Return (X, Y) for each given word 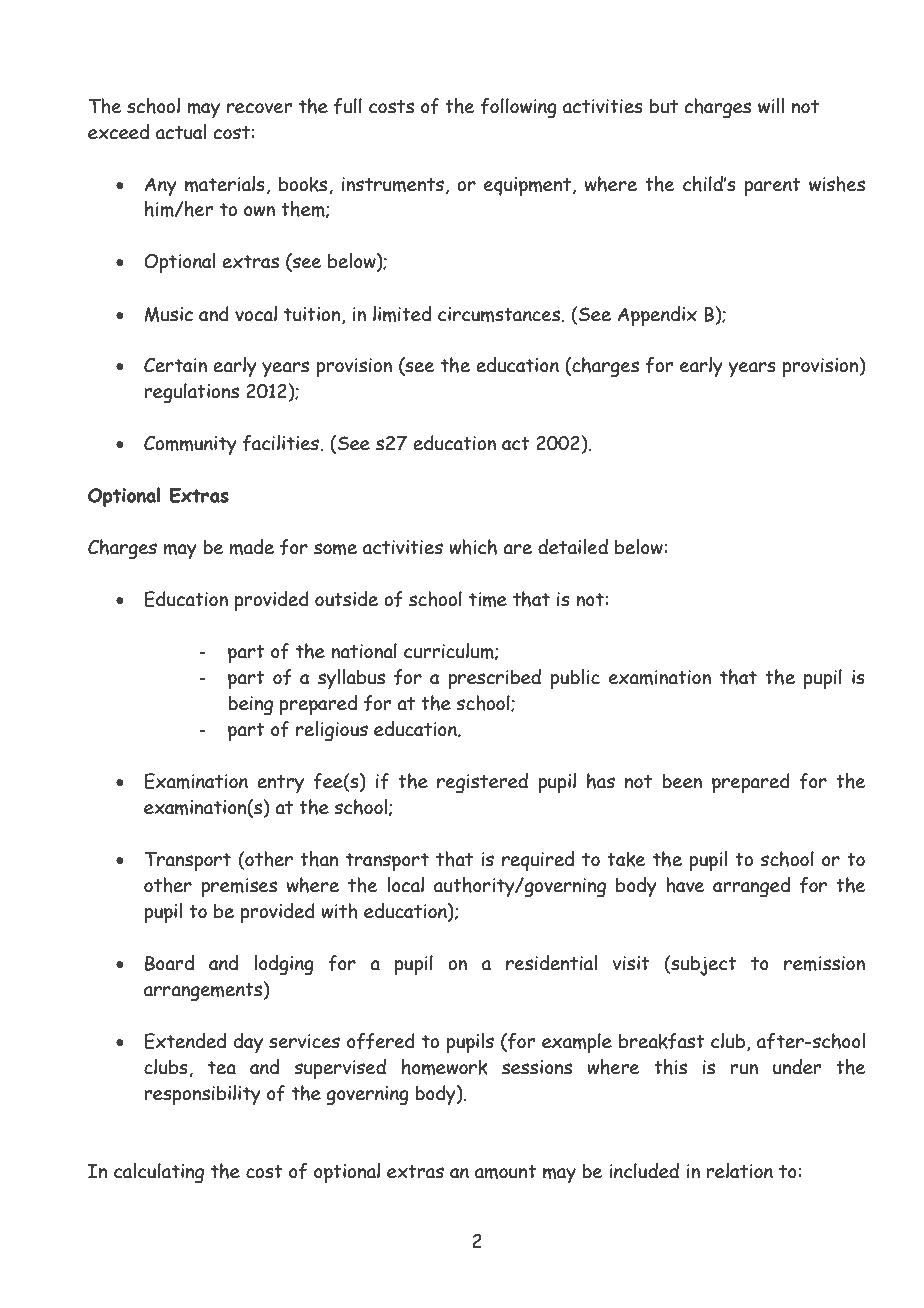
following (519, 108)
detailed (573, 547)
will (771, 106)
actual (181, 132)
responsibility (202, 1095)
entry (280, 784)
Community (190, 445)
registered (482, 783)
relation (739, 1171)
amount (506, 1172)
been (682, 781)
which (473, 547)
